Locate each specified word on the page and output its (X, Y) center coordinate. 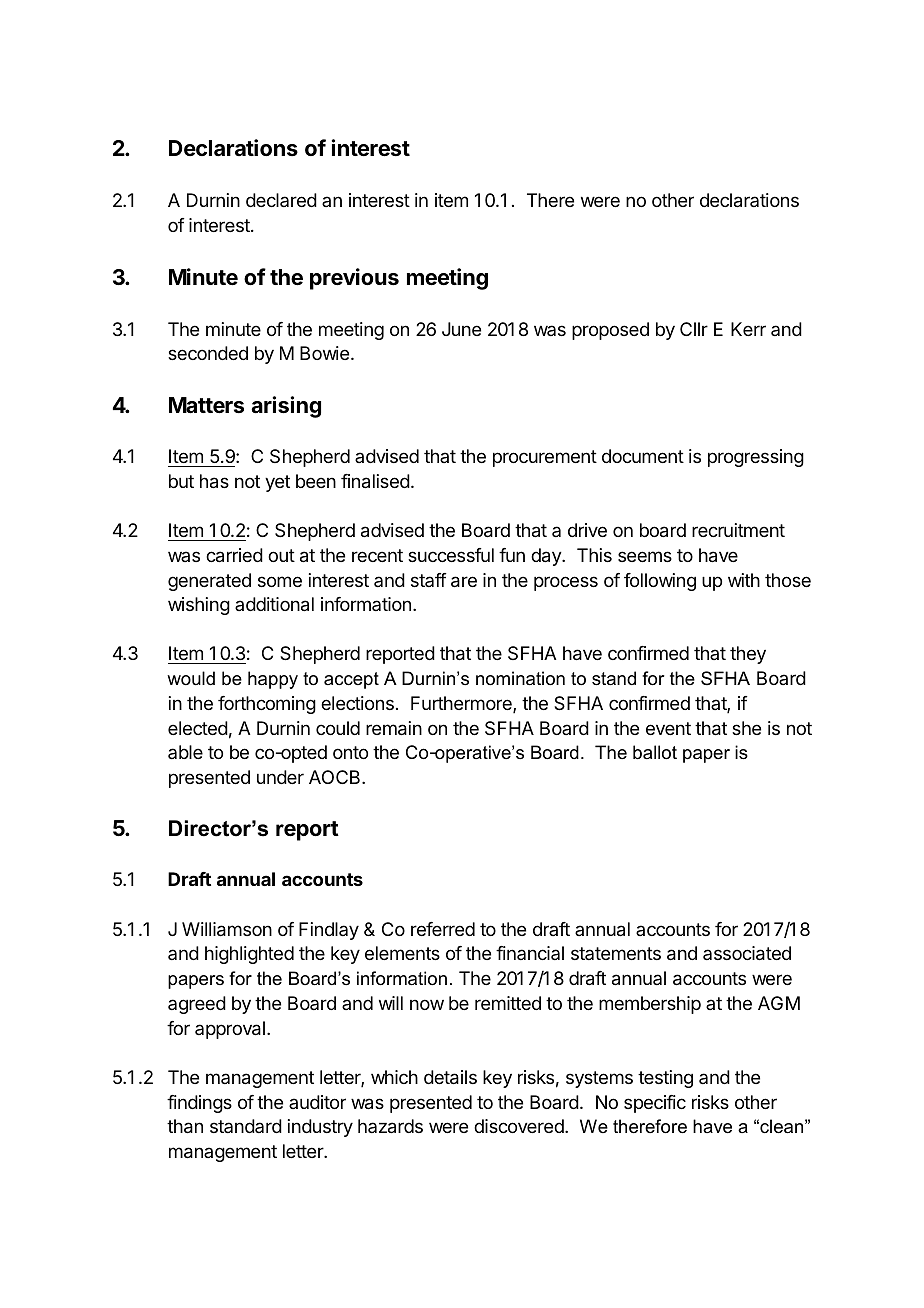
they (748, 655)
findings (199, 1104)
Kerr (748, 329)
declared (281, 200)
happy (273, 680)
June (461, 329)
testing (665, 1079)
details (450, 1077)
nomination (520, 678)
